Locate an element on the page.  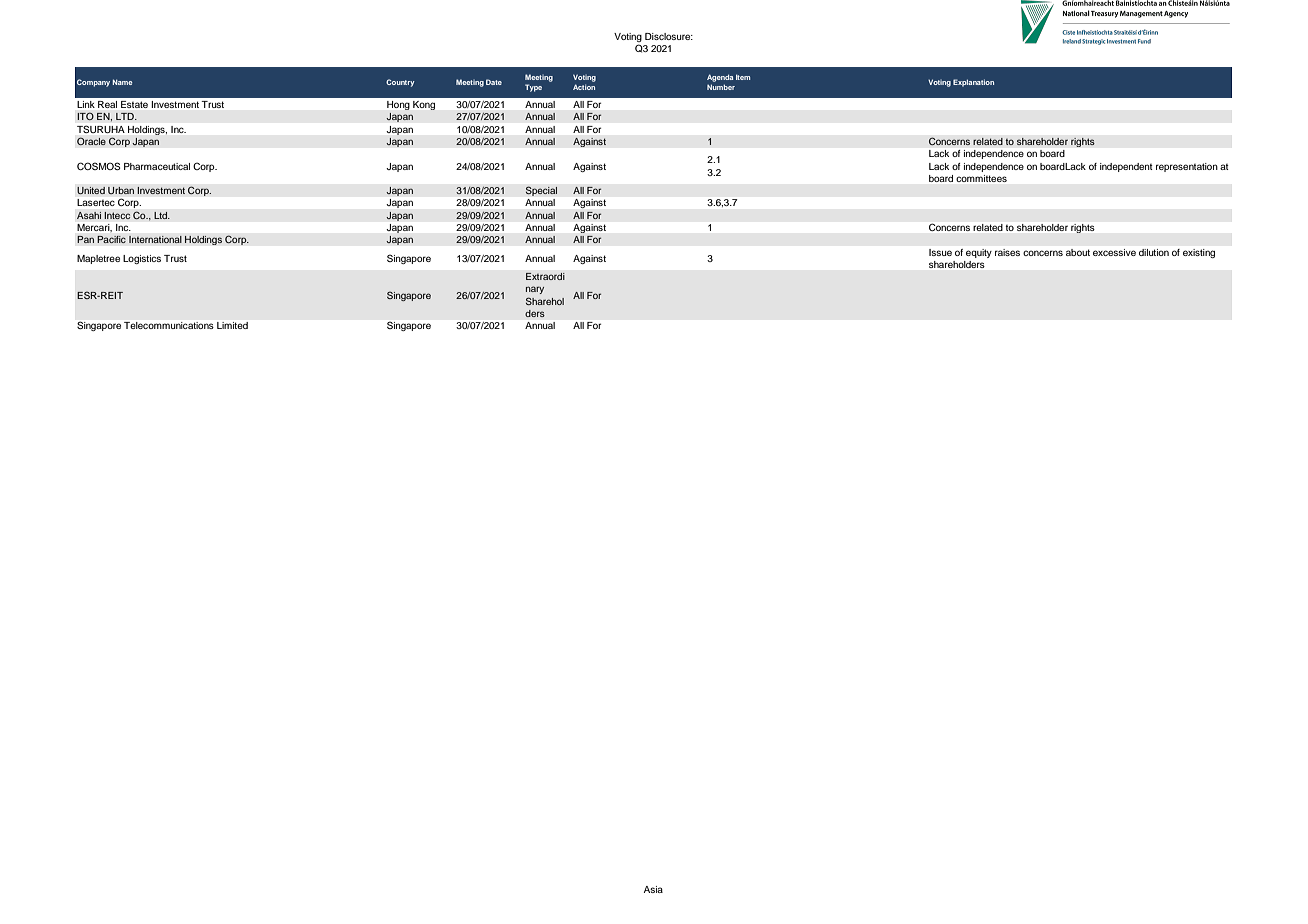
equity is located at coordinates (979, 253).
